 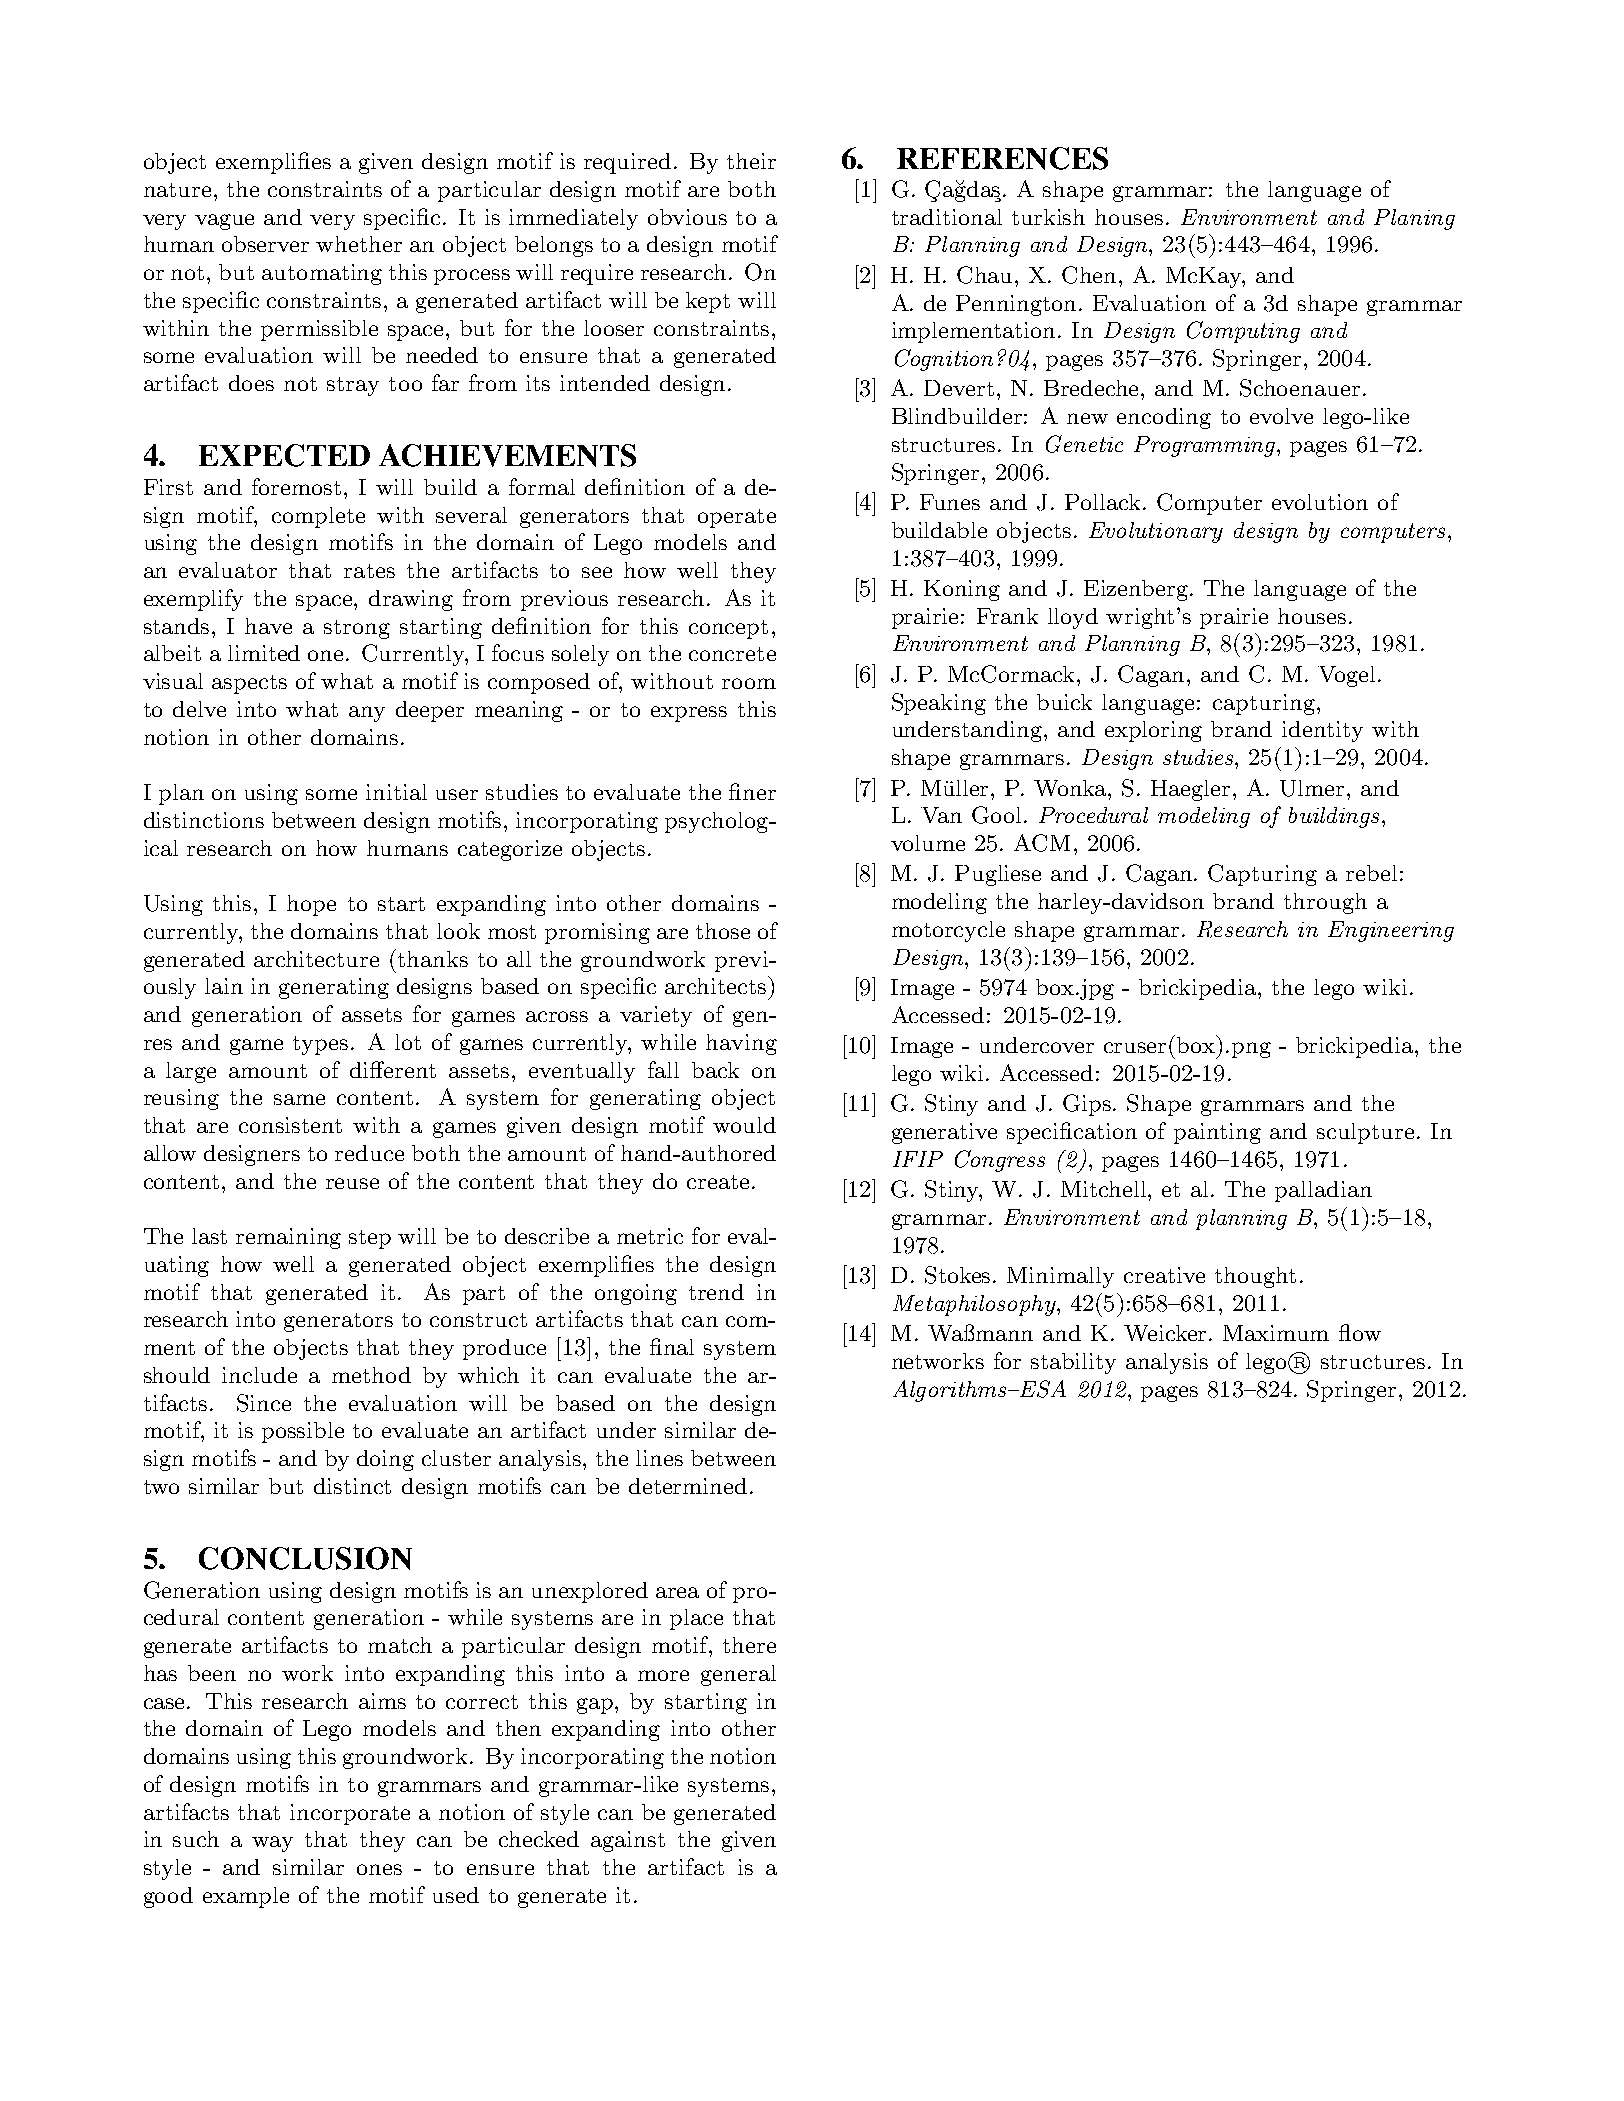 What do you see at coordinates (628, 1841) in the screenshot?
I see `against` at bounding box center [628, 1841].
